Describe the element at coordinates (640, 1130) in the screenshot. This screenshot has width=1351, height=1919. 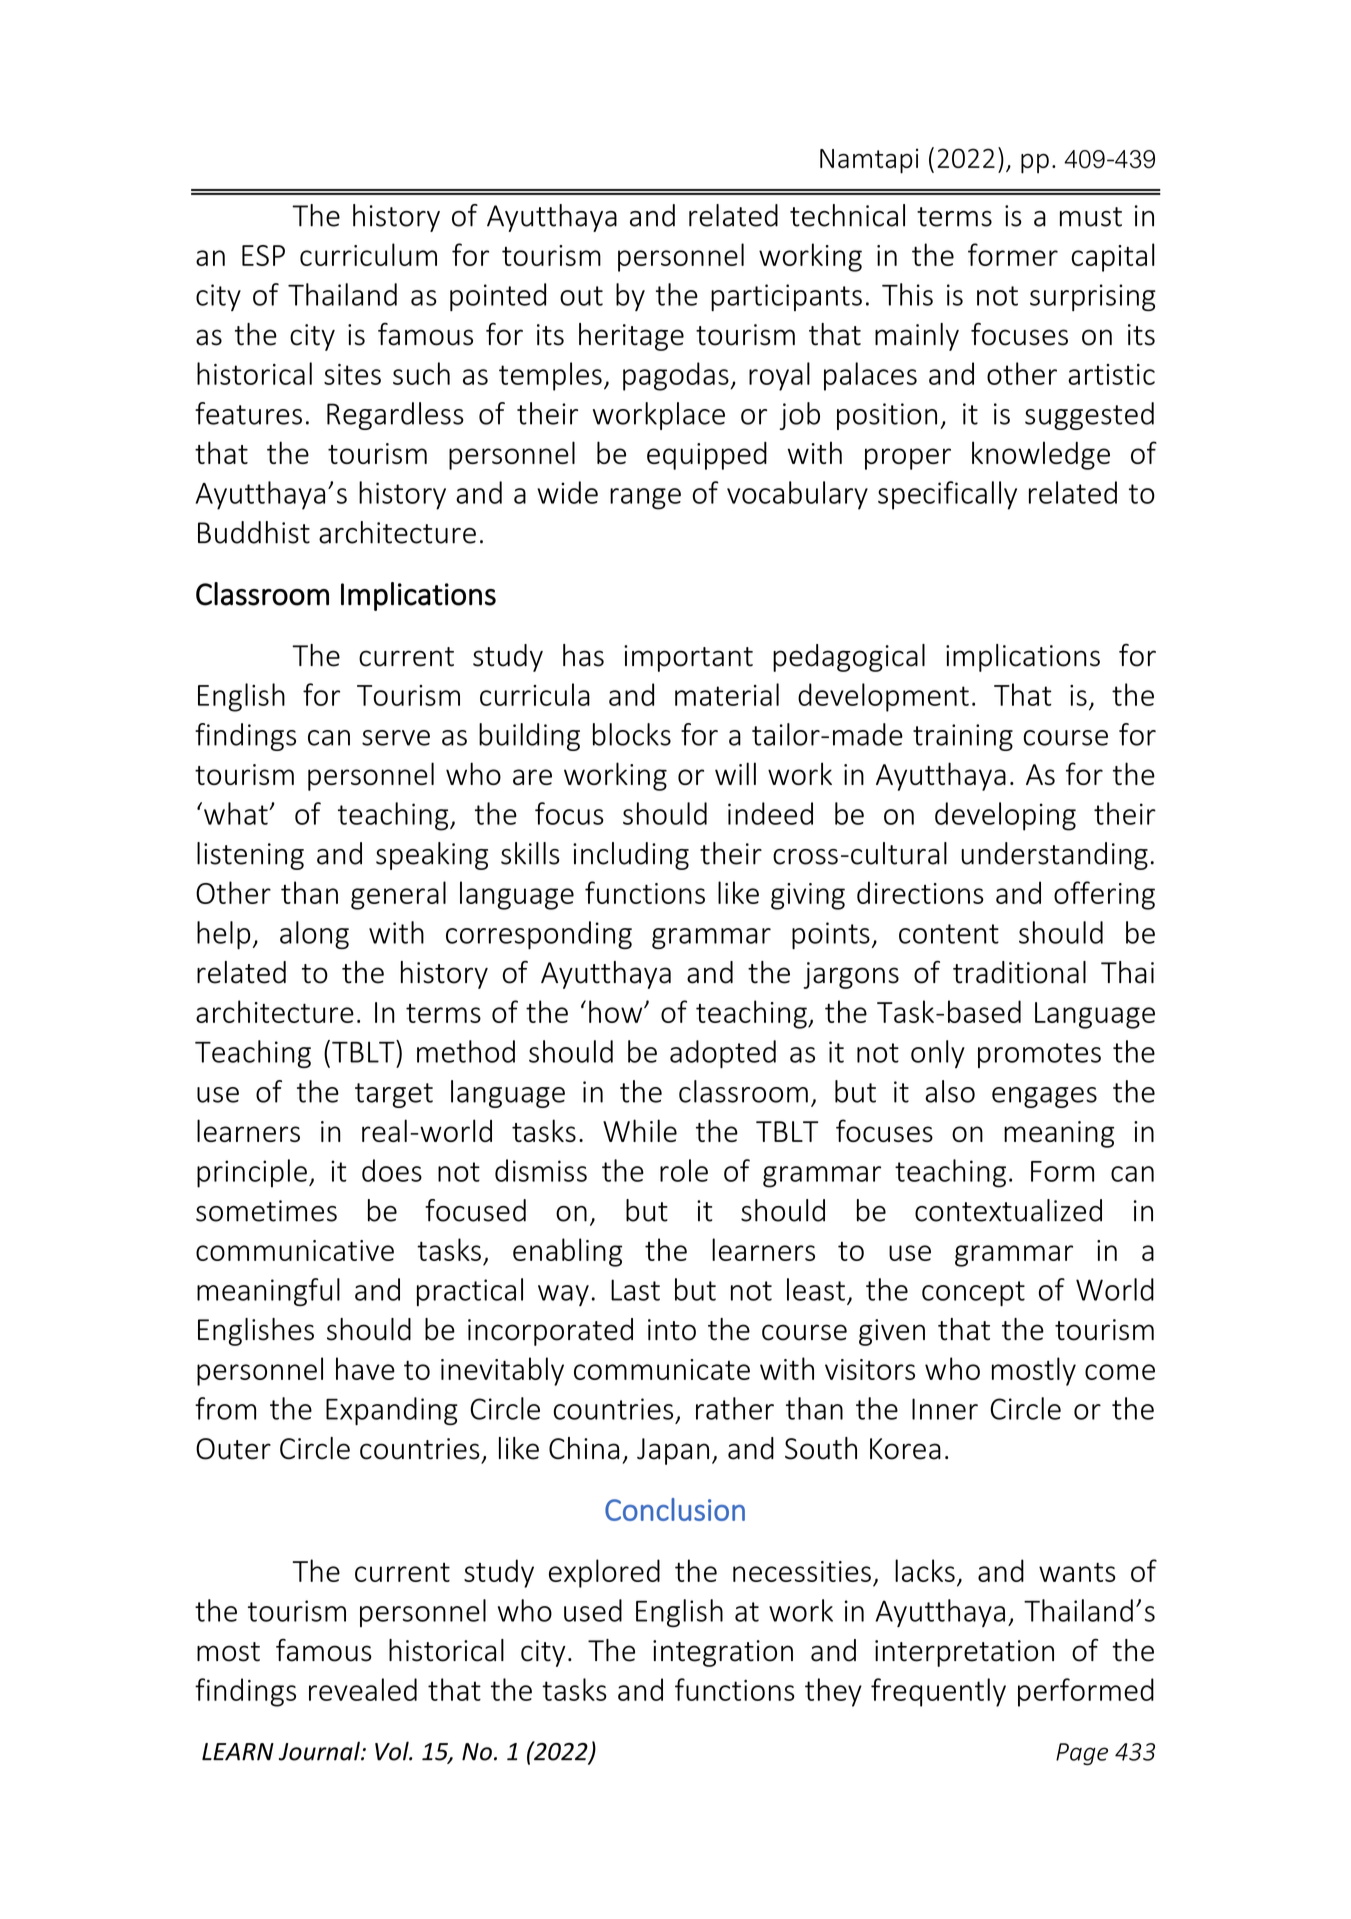
I see `While` at that location.
